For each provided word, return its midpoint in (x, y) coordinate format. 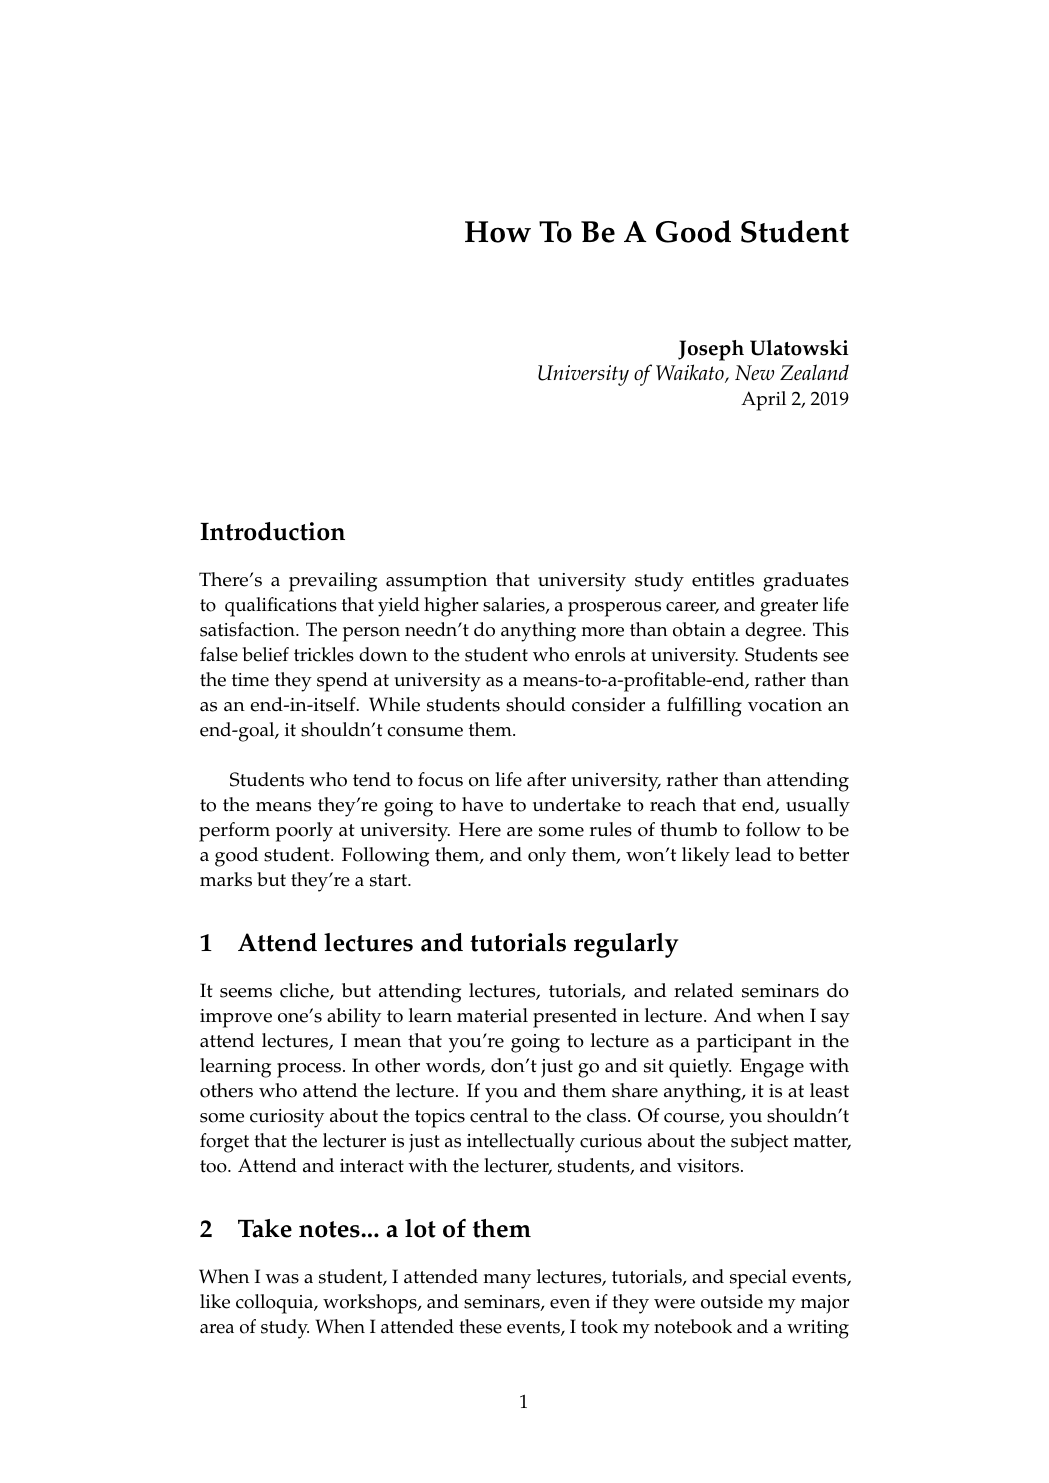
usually (818, 807)
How (498, 232)
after (546, 779)
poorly (304, 832)
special (758, 1279)
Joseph (711, 350)
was (282, 1279)
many (507, 1281)
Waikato (691, 373)
